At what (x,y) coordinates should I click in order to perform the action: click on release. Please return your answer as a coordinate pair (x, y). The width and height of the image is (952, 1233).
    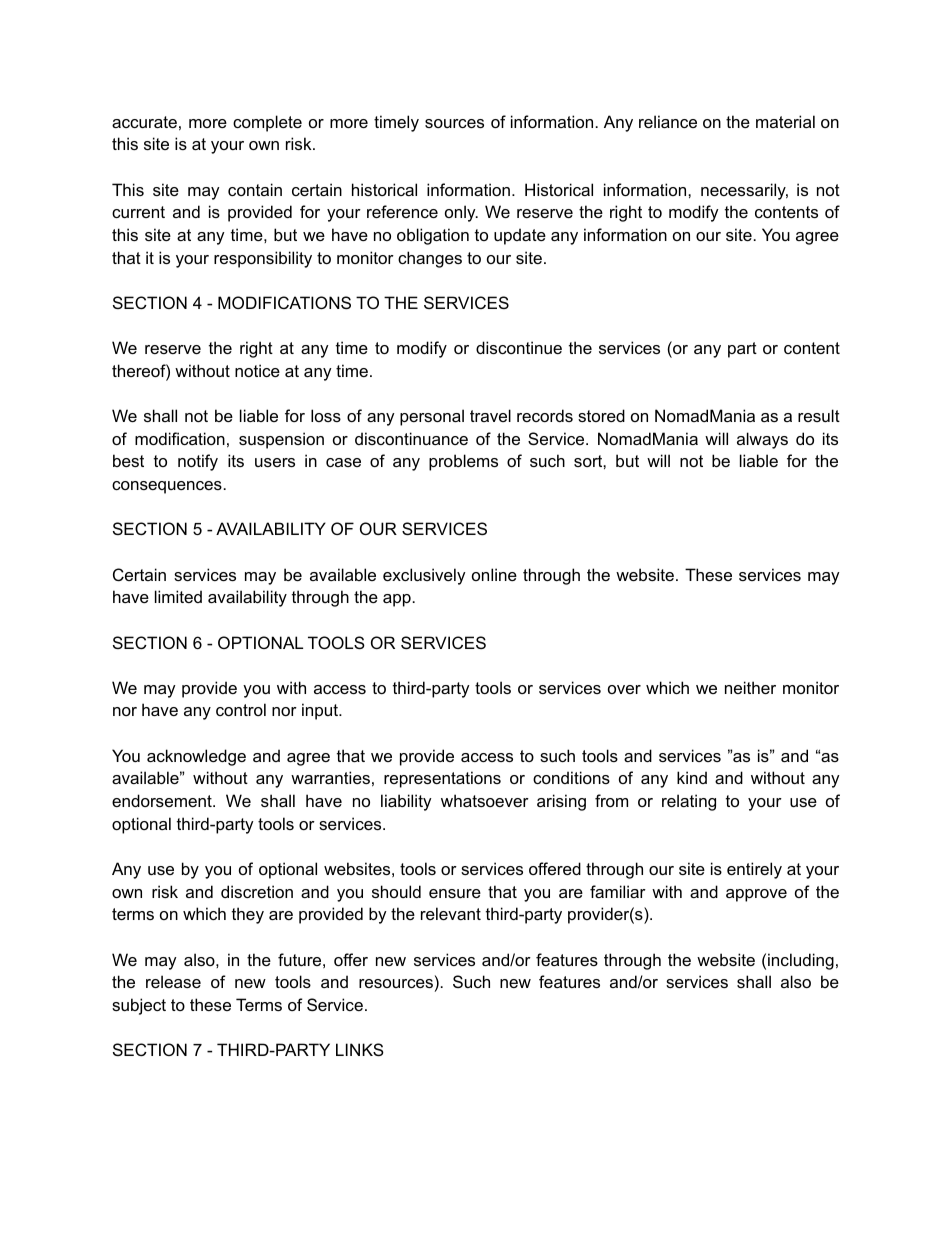
    Looking at the image, I should click on (173, 981).
